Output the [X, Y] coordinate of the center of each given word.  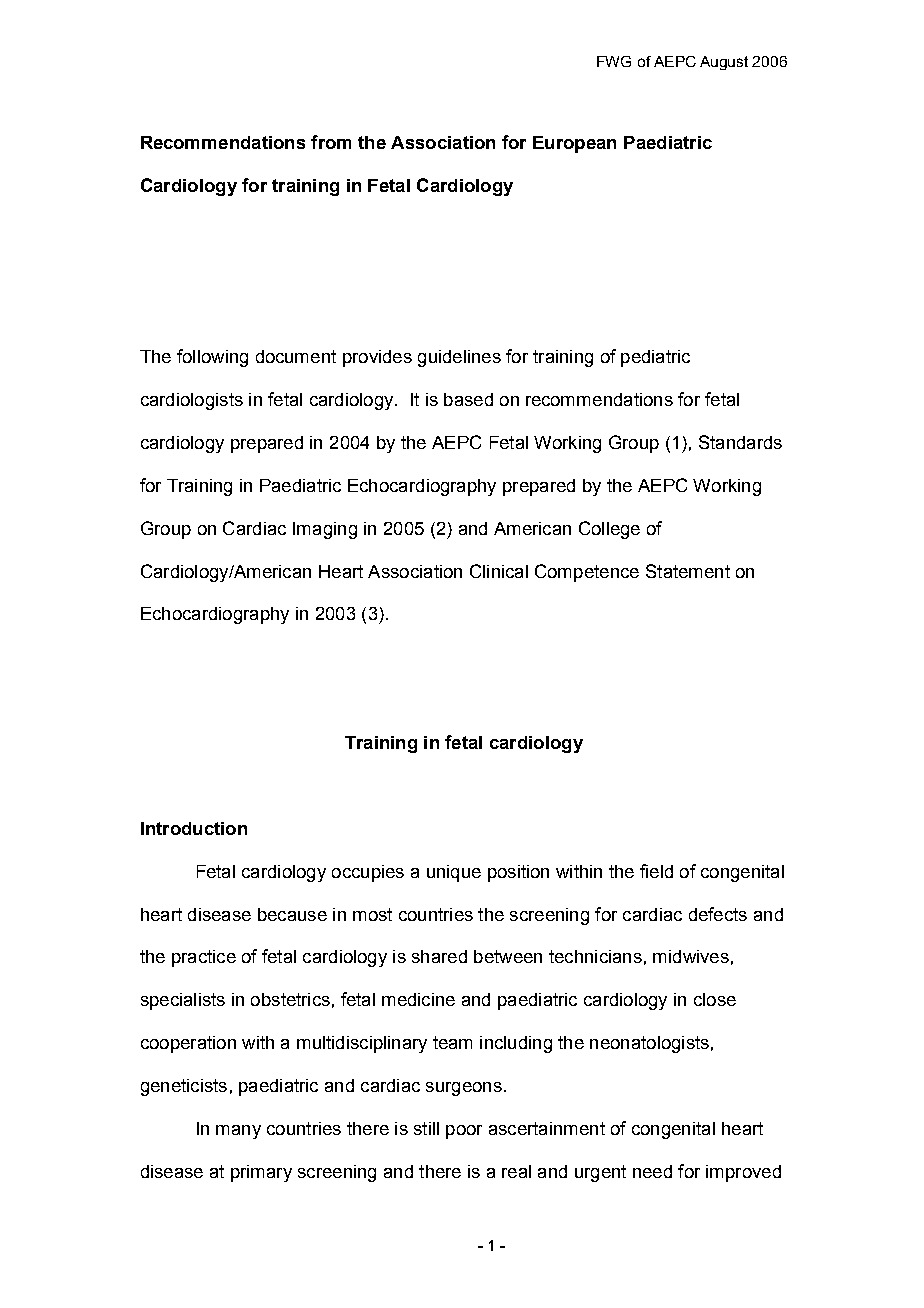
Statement [688, 571]
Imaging [325, 530]
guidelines [459, 358]
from [331, 142]
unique [454, 873]
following [212, 358]
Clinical [499, 571]
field [656, 871]
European [574, 144]
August [724, 63]
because [292, 914]
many [238, 1132]
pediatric [655, 358]
